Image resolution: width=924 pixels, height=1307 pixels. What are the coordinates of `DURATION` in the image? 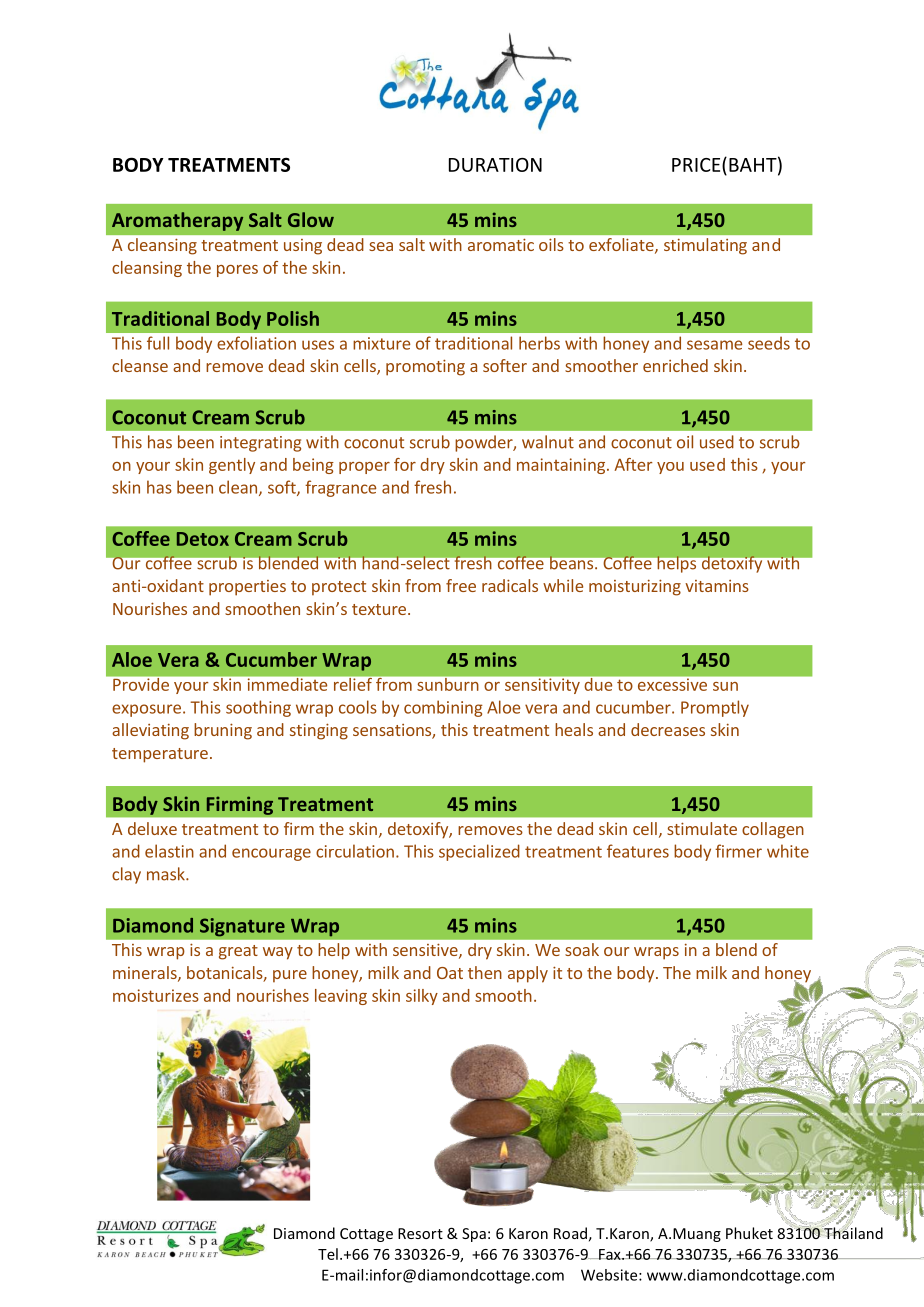 It's located at (495, 165).
